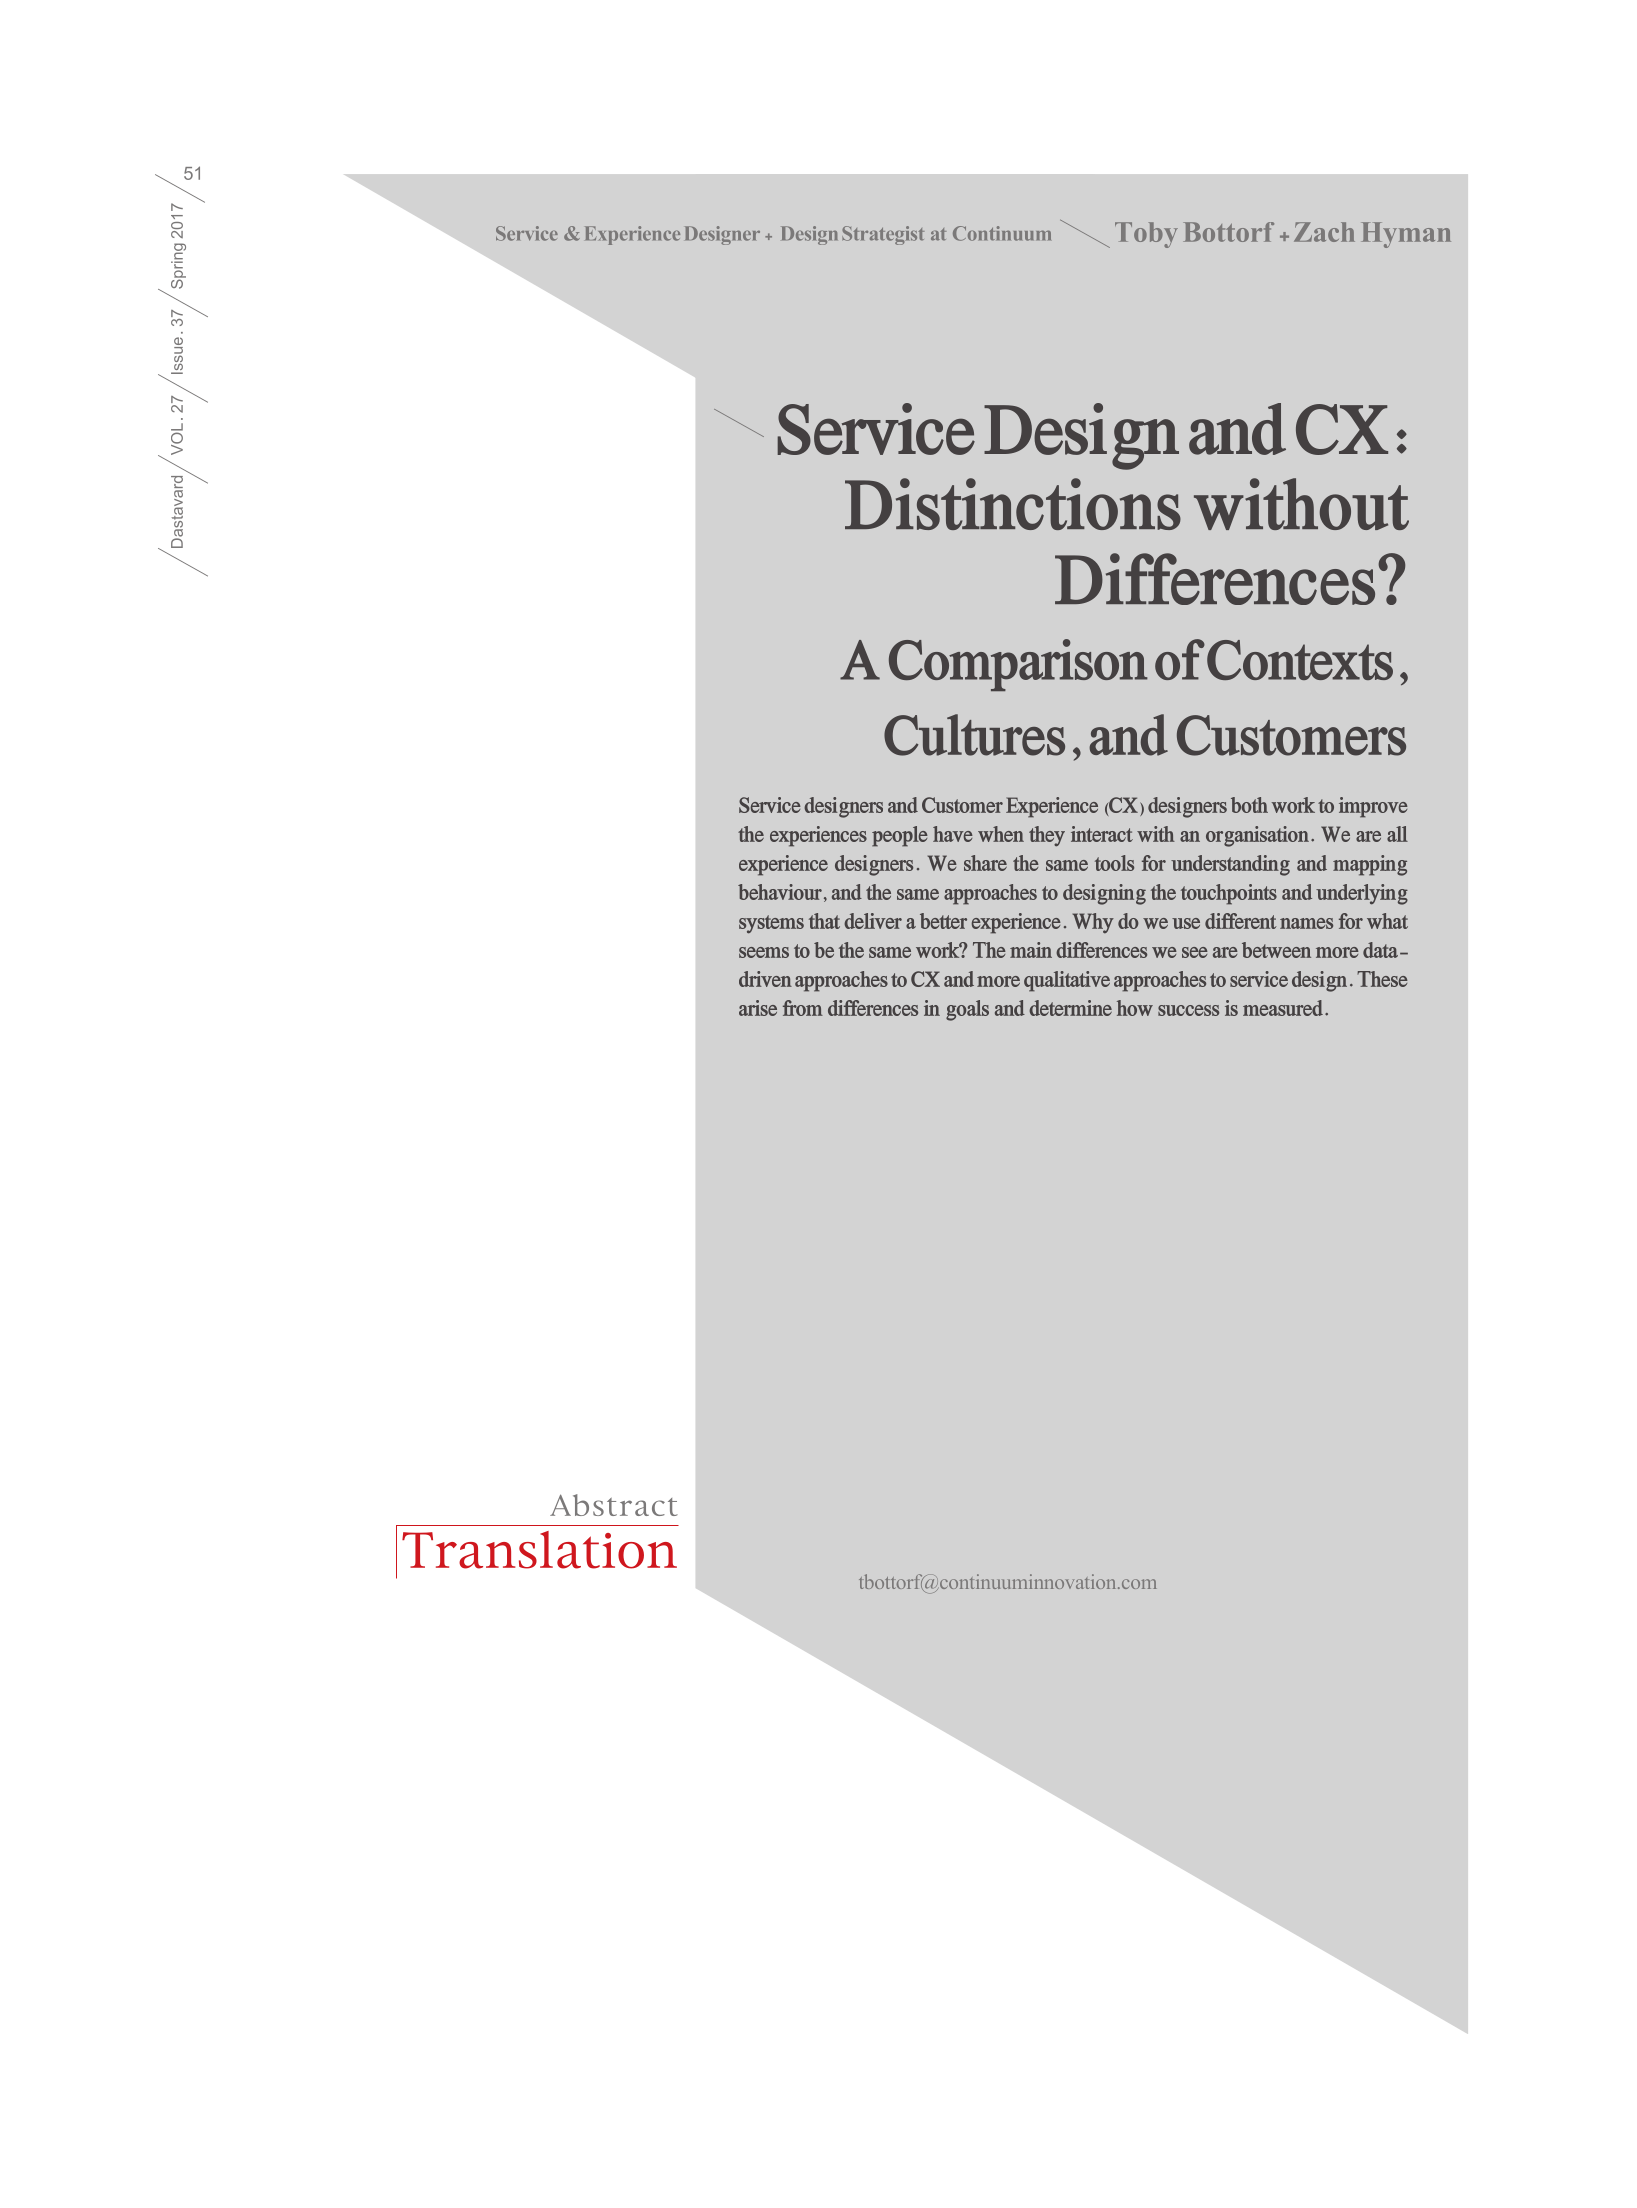  Describe the element at coordinates (1300, 660) in the screenshot. I see `Contexts` at that location.
